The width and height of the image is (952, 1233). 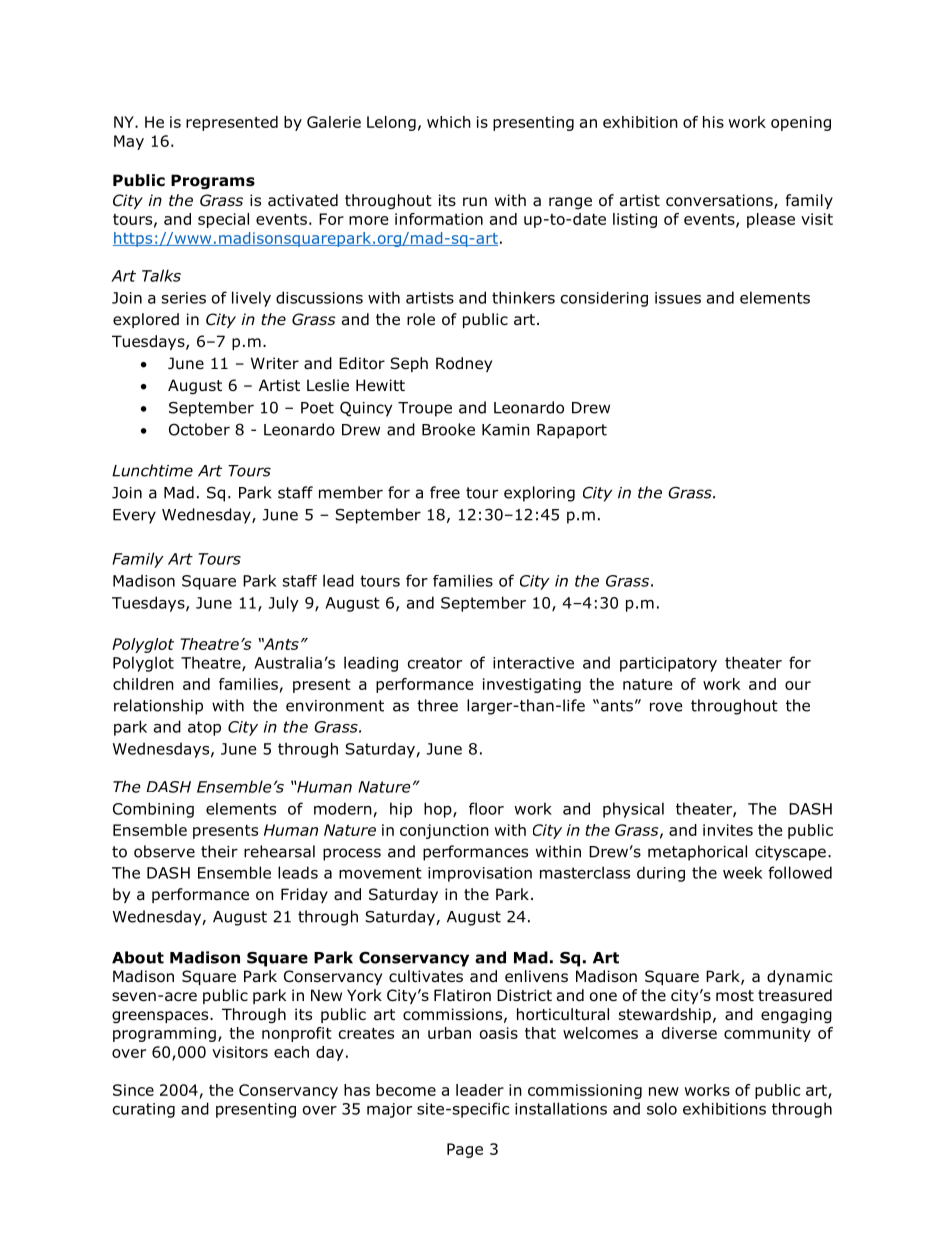 I want to click on Page, so click(x=465, y=1150).
